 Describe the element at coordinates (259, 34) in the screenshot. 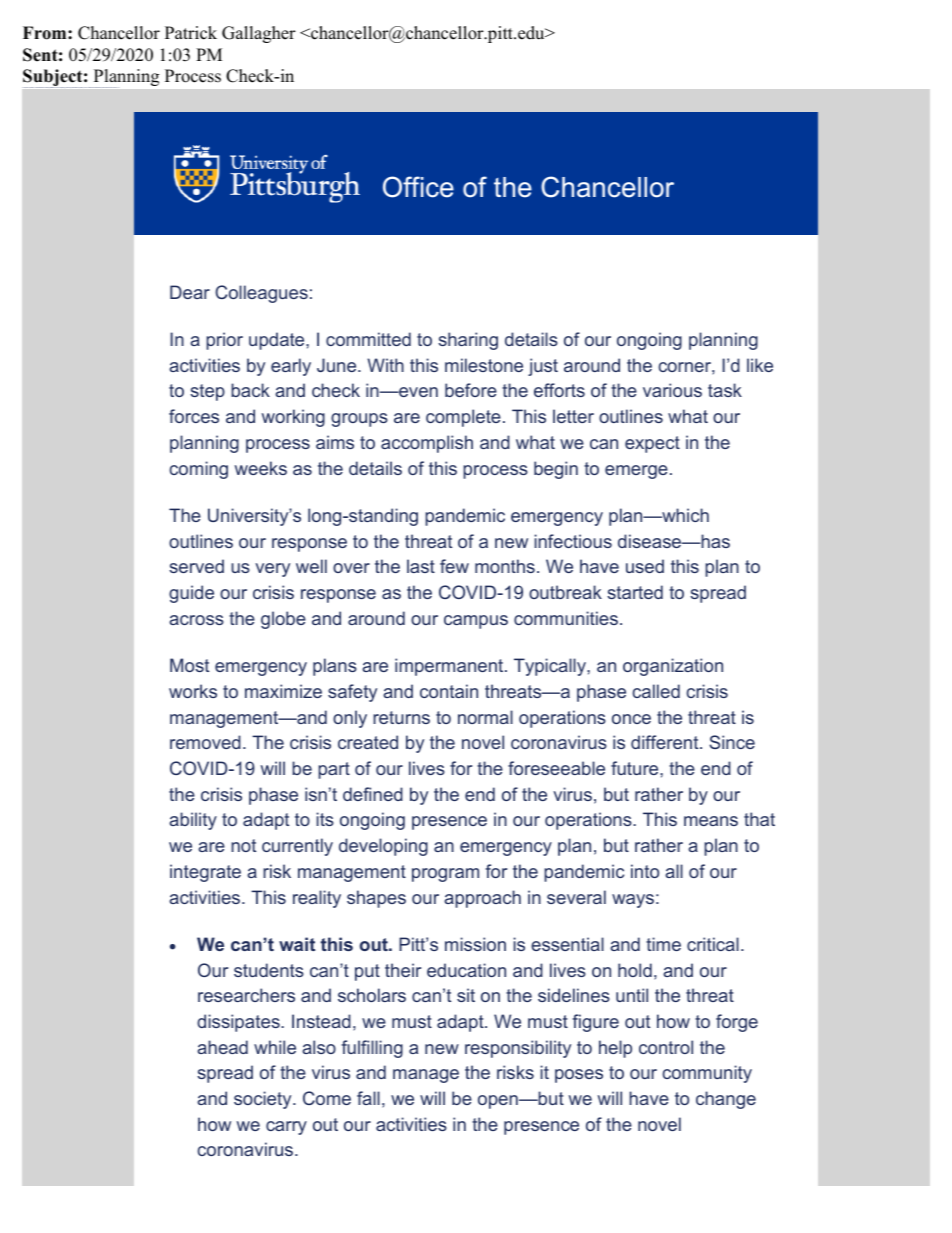

I see `Gallagher` at that location.
